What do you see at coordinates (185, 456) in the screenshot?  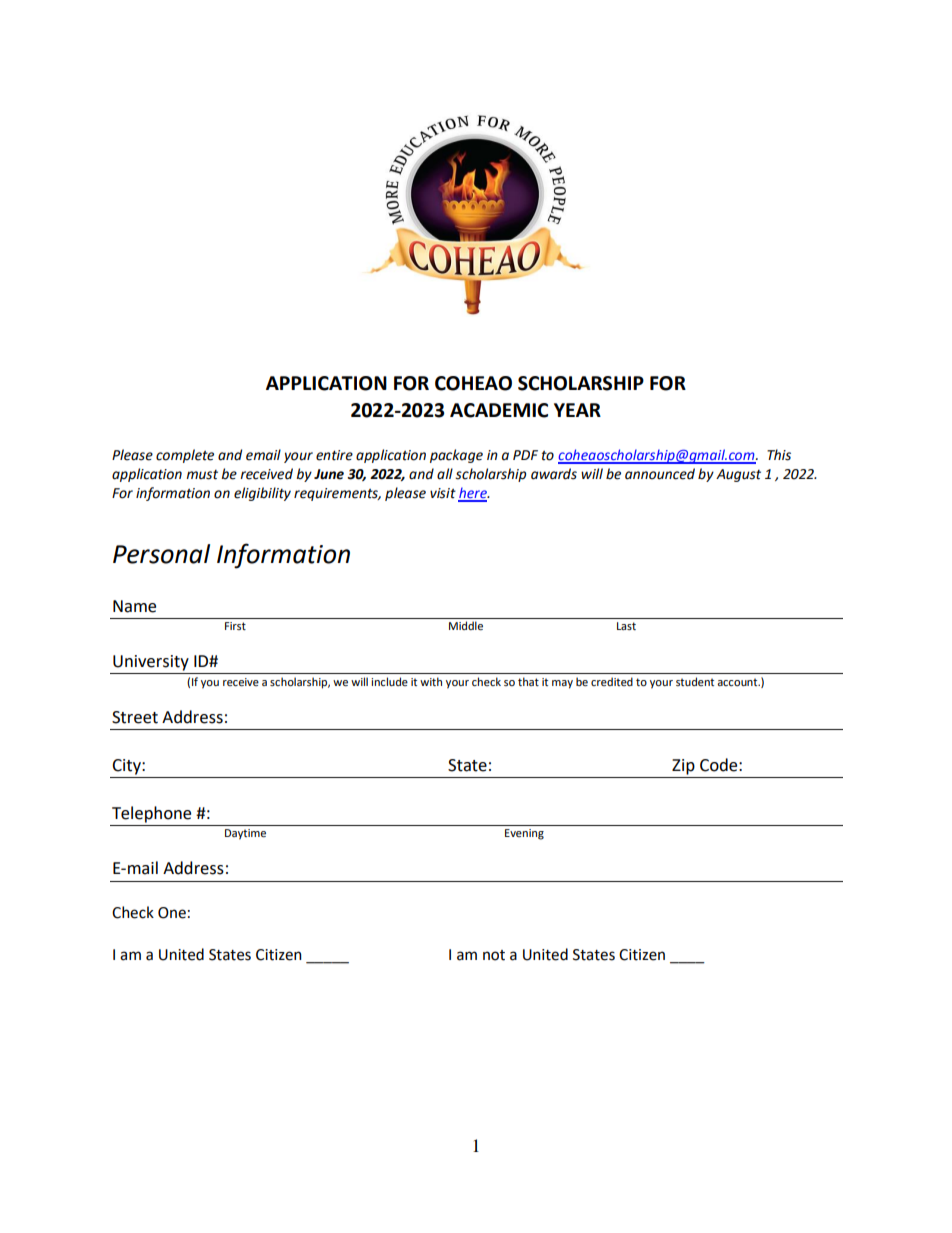 I see `complete` at bounding box center [185, 456].
